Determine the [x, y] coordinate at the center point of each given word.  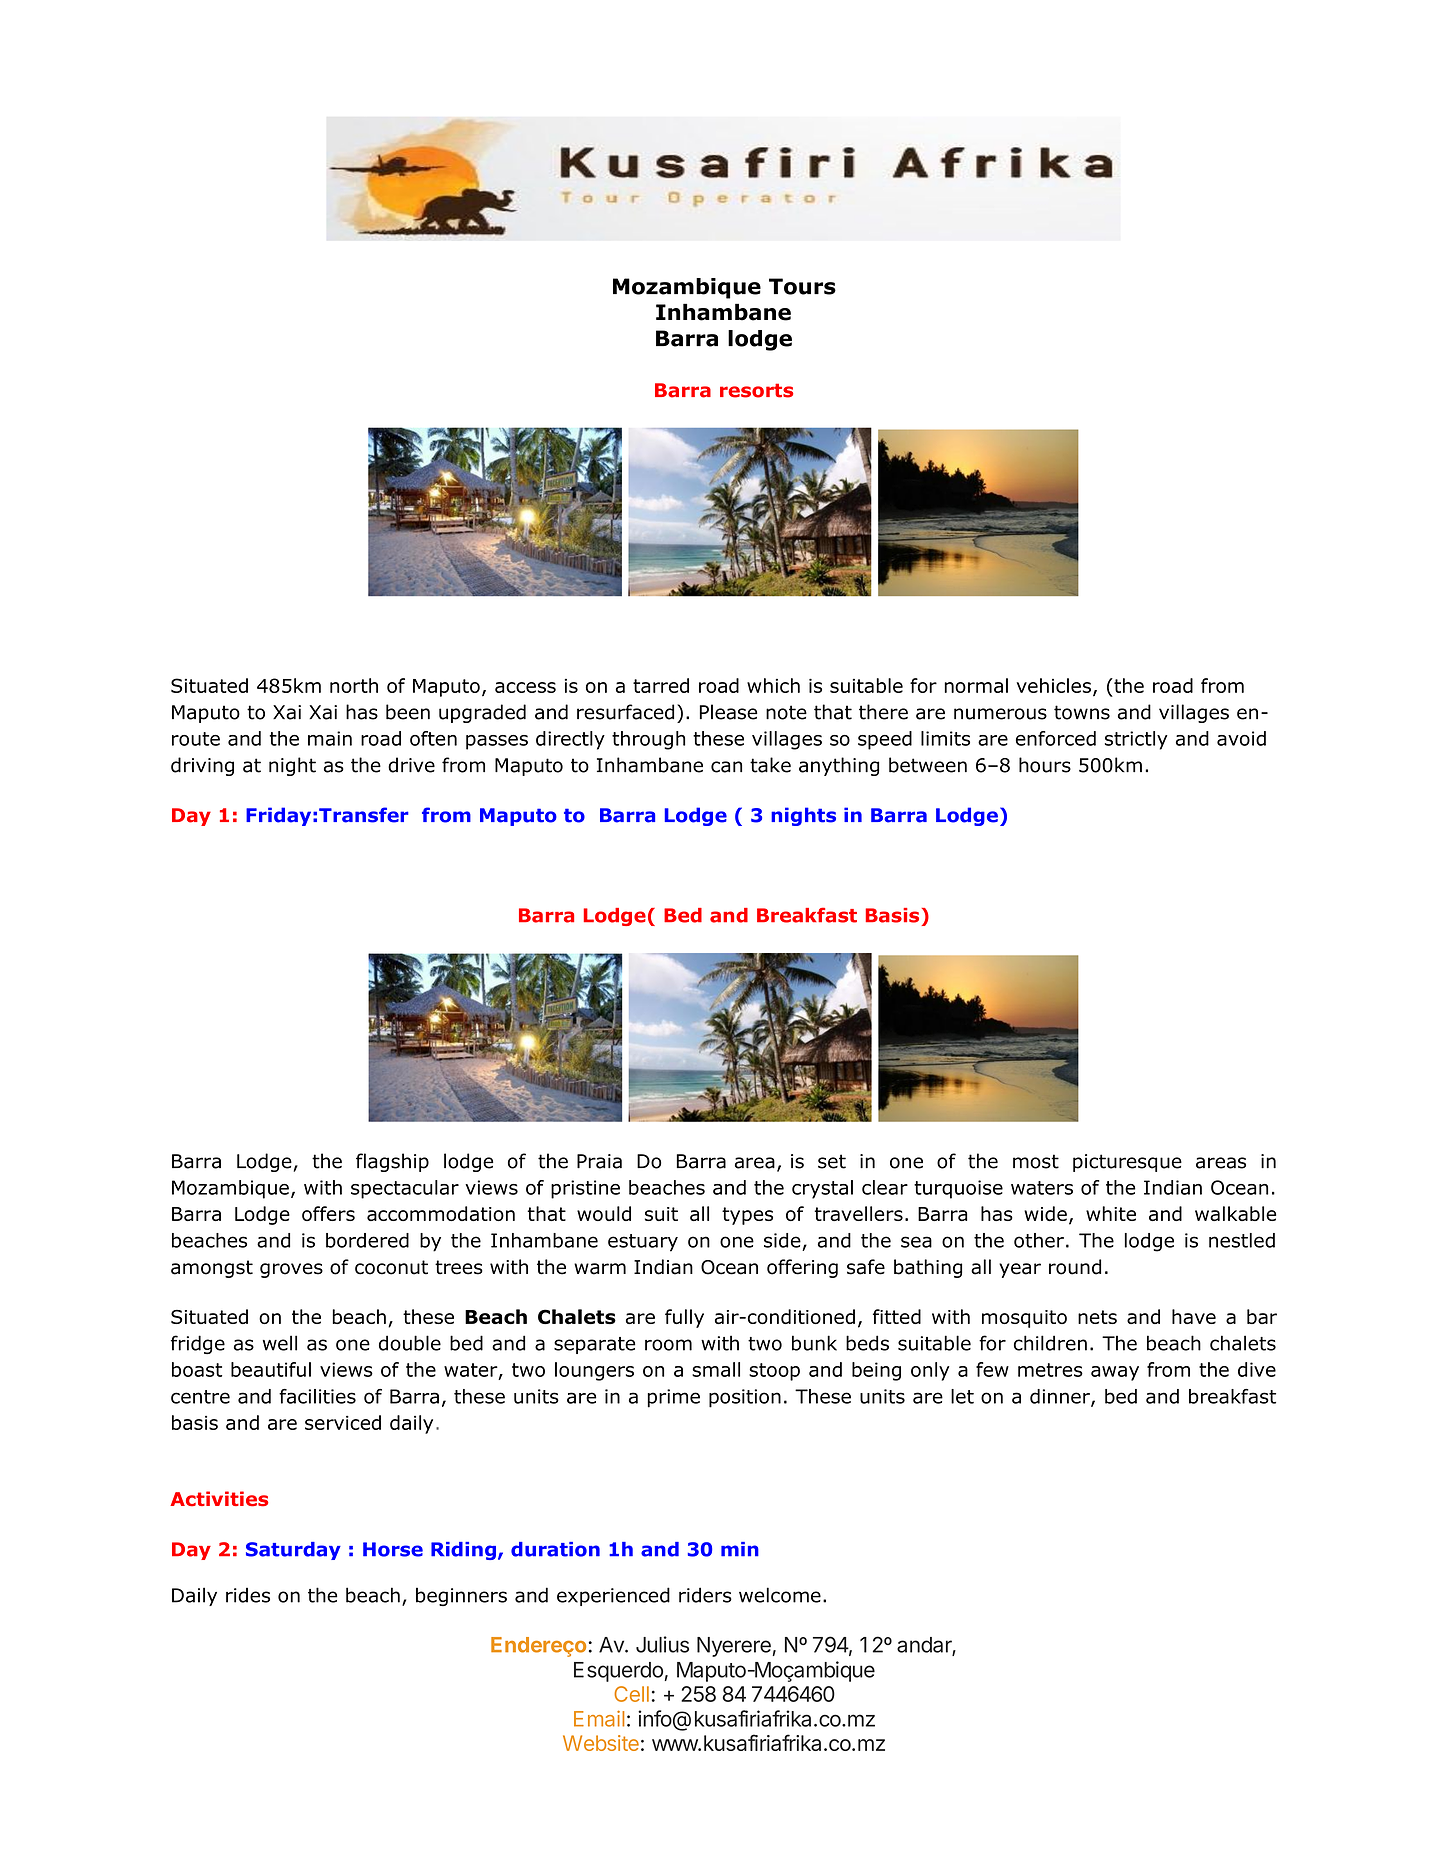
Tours [802, 286]
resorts [756, 390]
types [747, 1216]
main [330, 738]
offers [328, 1213]
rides [248, 1595]
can [726, 767]
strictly [1136, 740]
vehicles [1053, 685]
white [1111, 1213]
